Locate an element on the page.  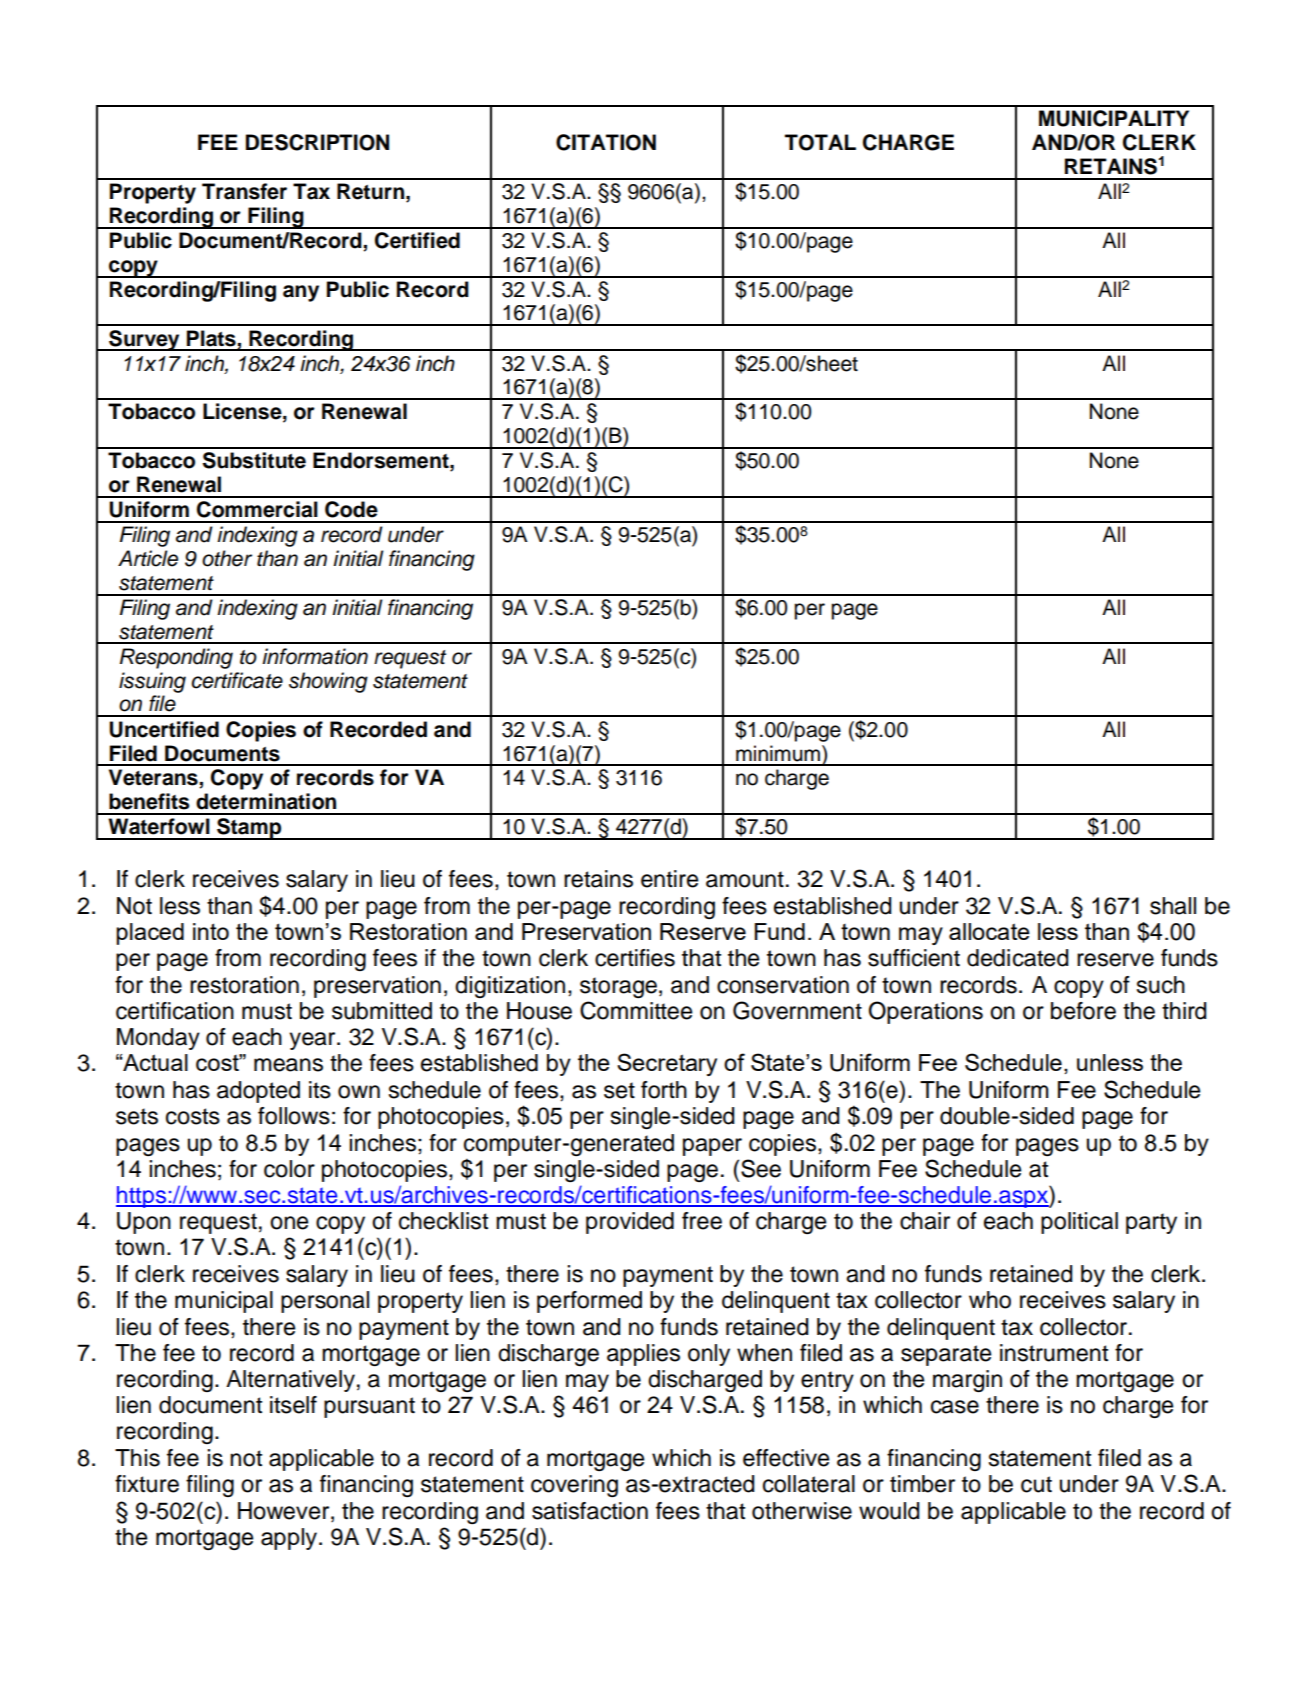
entire is located at coordinates (669, 879).
